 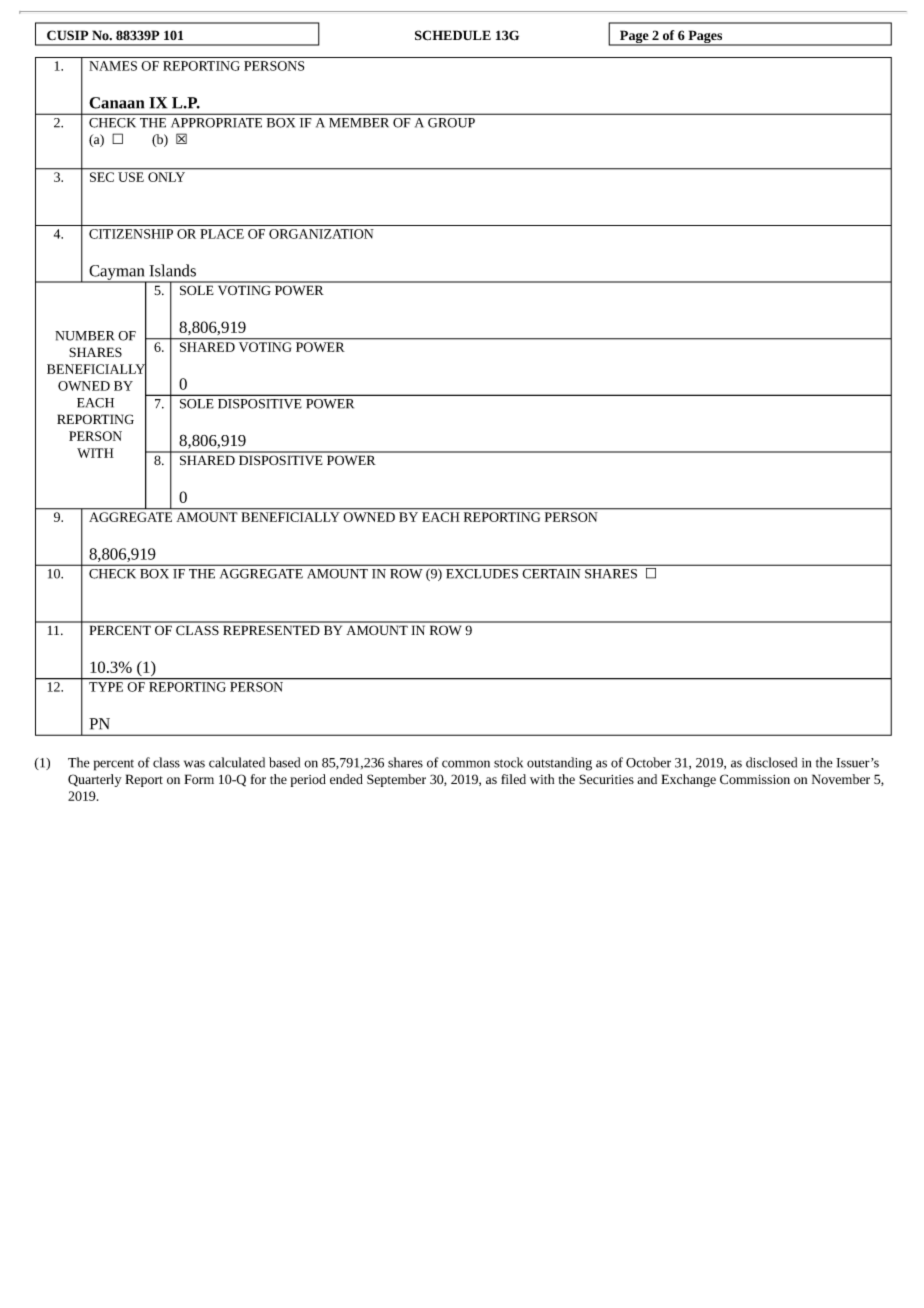 I want to click on EXCLUDES, so click(x=482, y=574).
